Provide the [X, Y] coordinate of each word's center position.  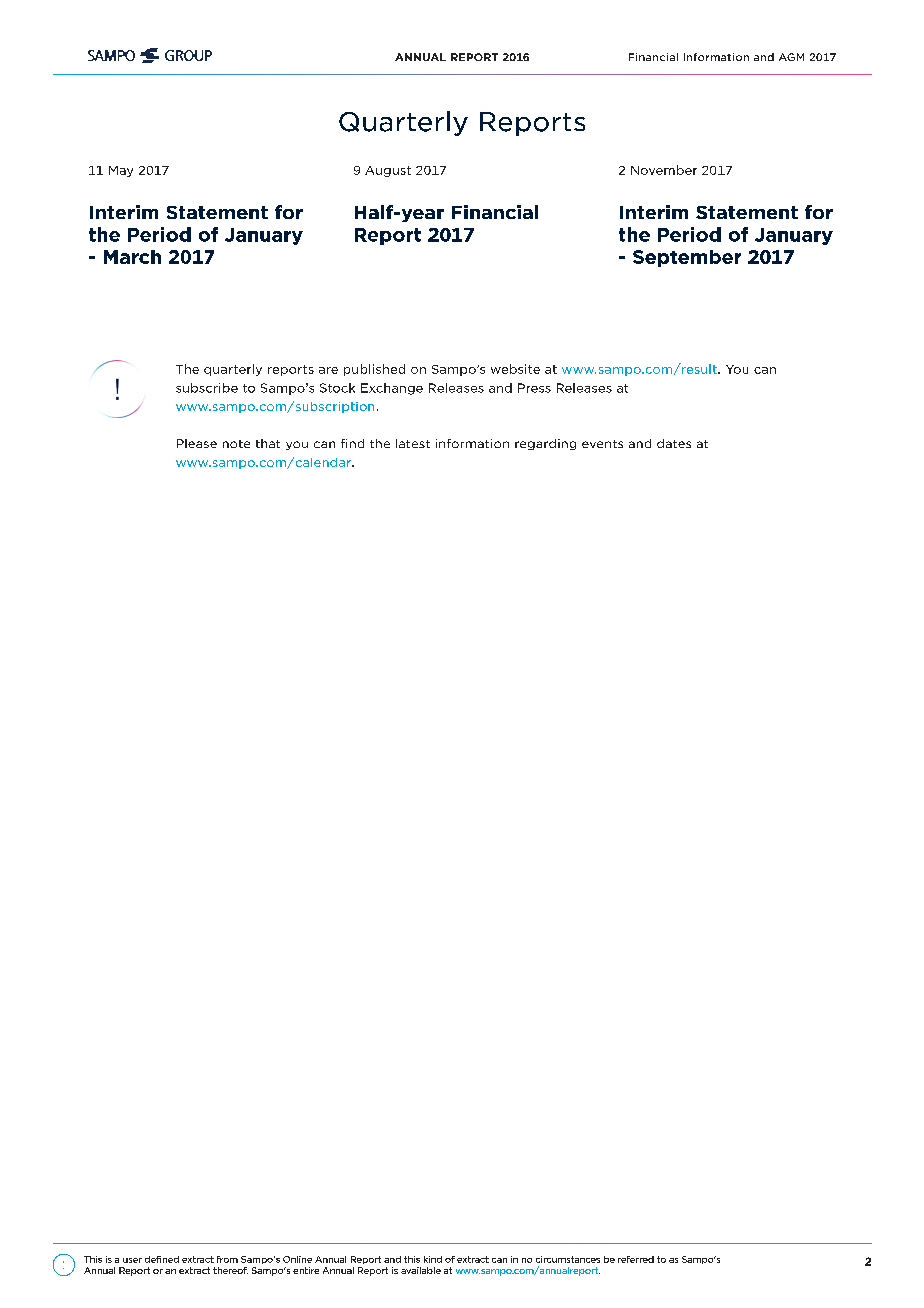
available [421, 1270]
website [515, 369]
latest [413, 443]
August [388, 171]
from [227, 1259]
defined [162, 1259]
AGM [791, 57]
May [121, 171]
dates [674, 443]
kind [433, 1259]
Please [197, 443]
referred [636, 1259]
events [602, 444]
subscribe [207, 388]
